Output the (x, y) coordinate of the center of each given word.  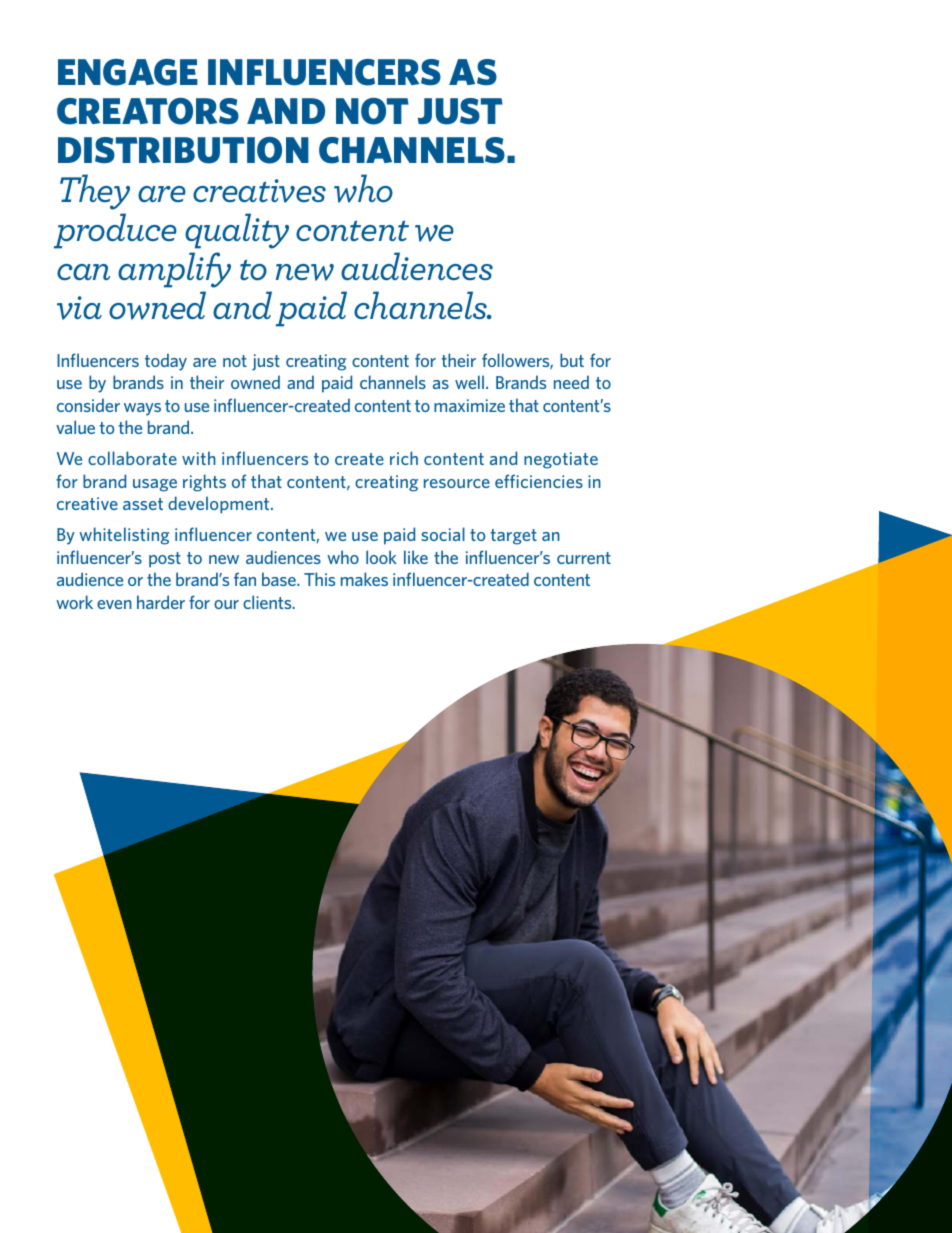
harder (161, 602)
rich (404, 458)
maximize (469, 405)
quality (237, 231)
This (319, 579)
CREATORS (148, 111)
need (571, 382)
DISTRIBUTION (183, 150)
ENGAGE (128, 72)
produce (115, 231)
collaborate (132, 458)
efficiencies (539, 481)
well (469, 382)
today (166, 362)
